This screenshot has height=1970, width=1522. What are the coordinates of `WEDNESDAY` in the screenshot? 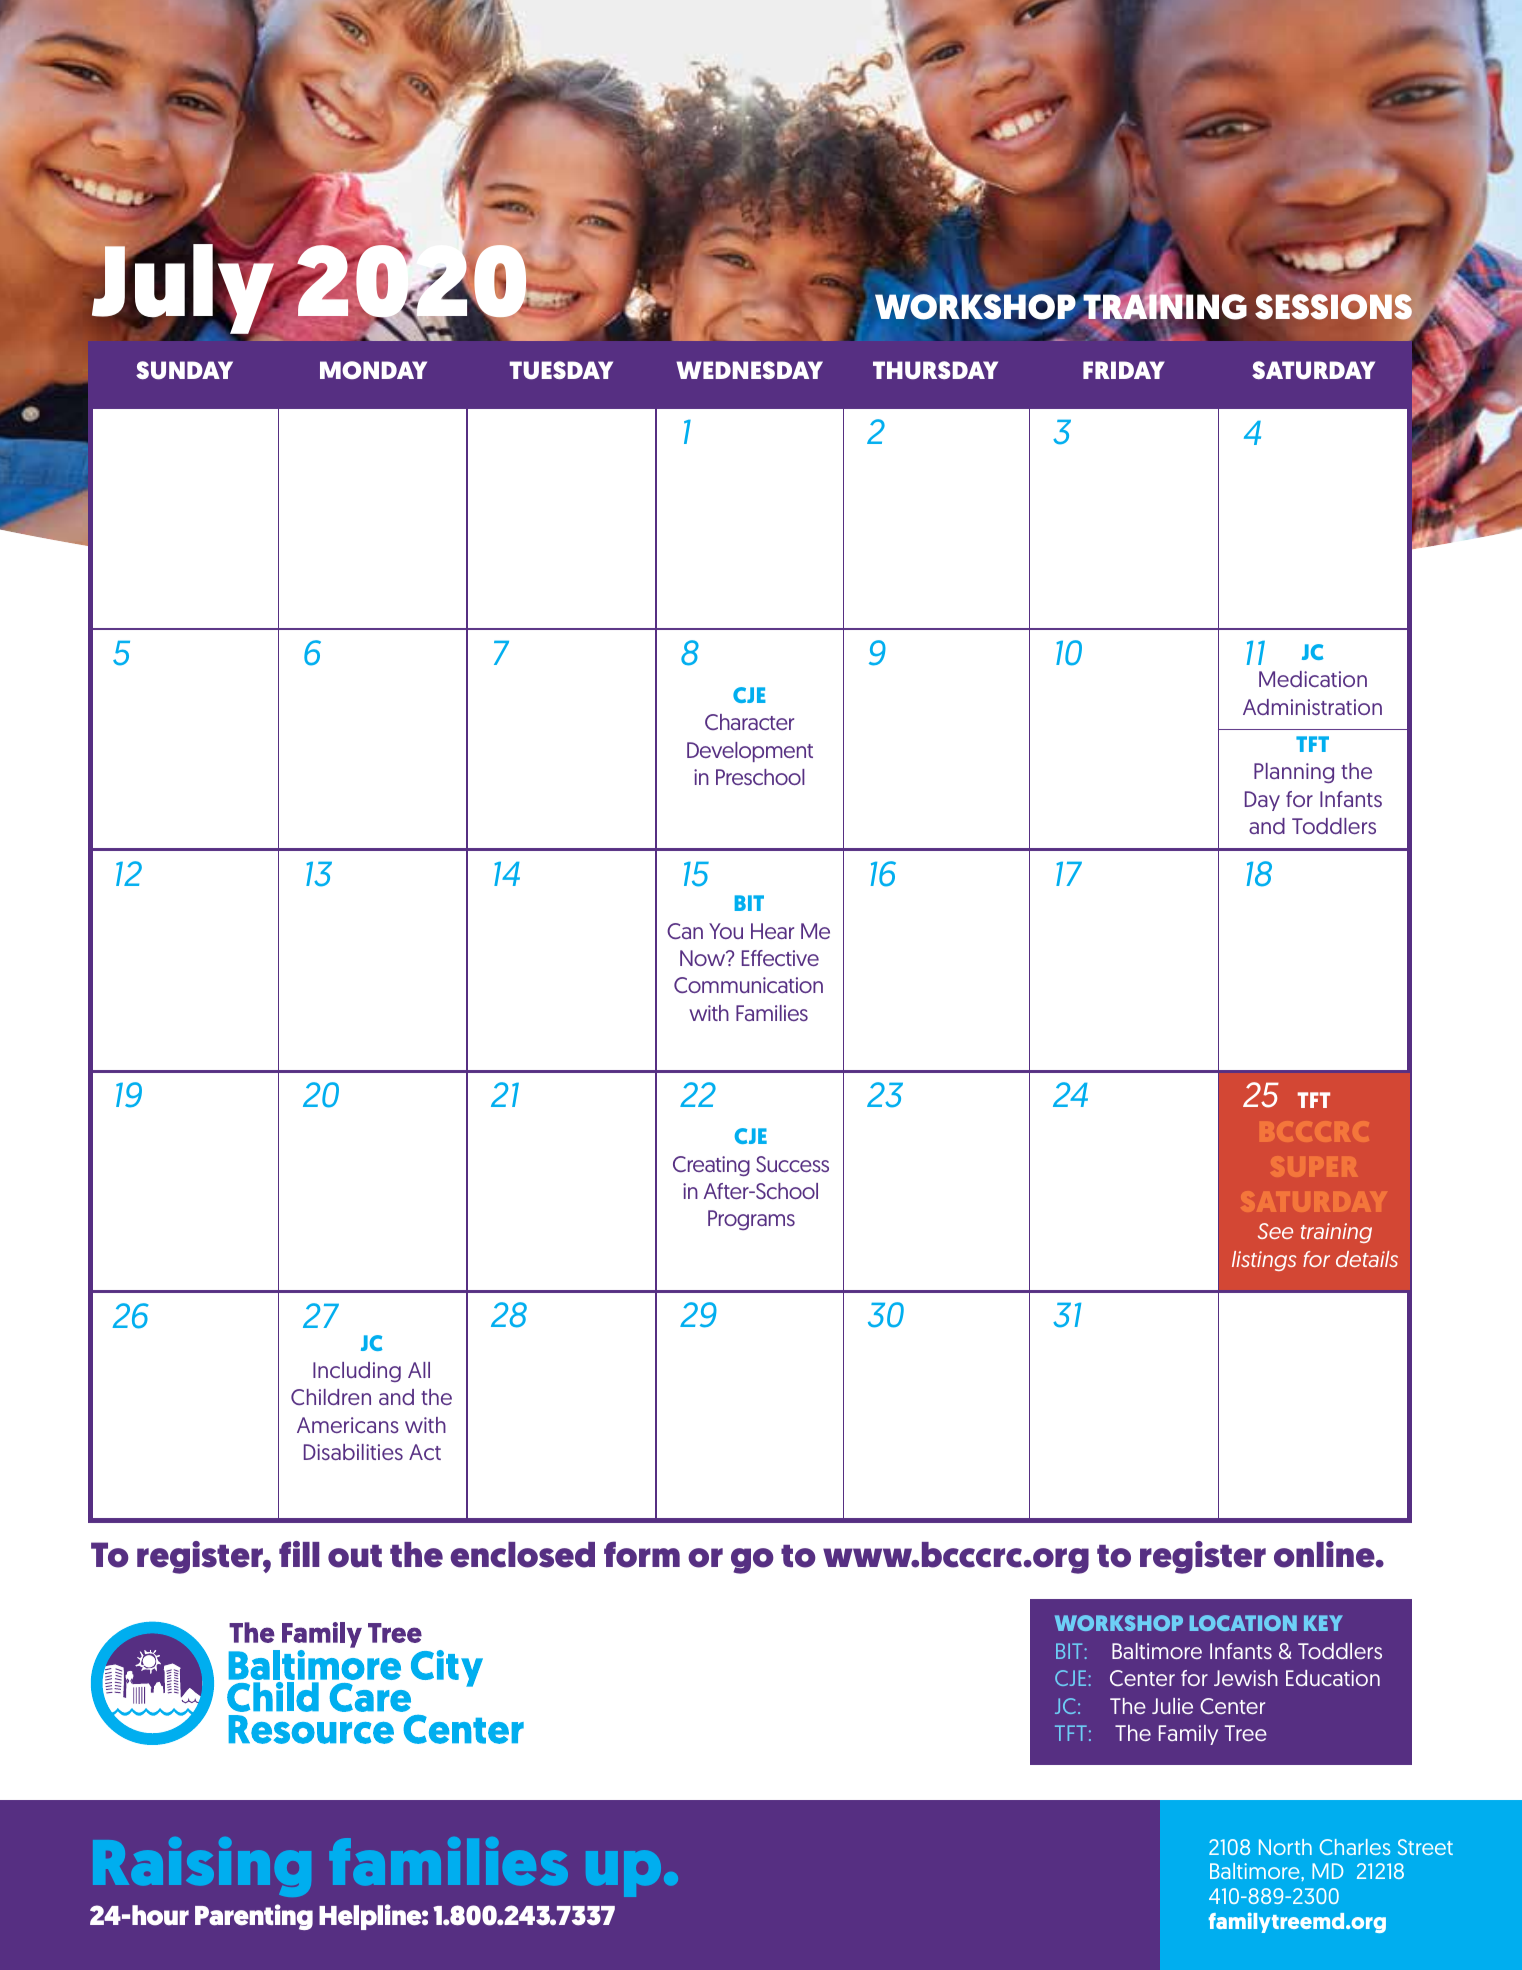 It's located at (749, 370).
